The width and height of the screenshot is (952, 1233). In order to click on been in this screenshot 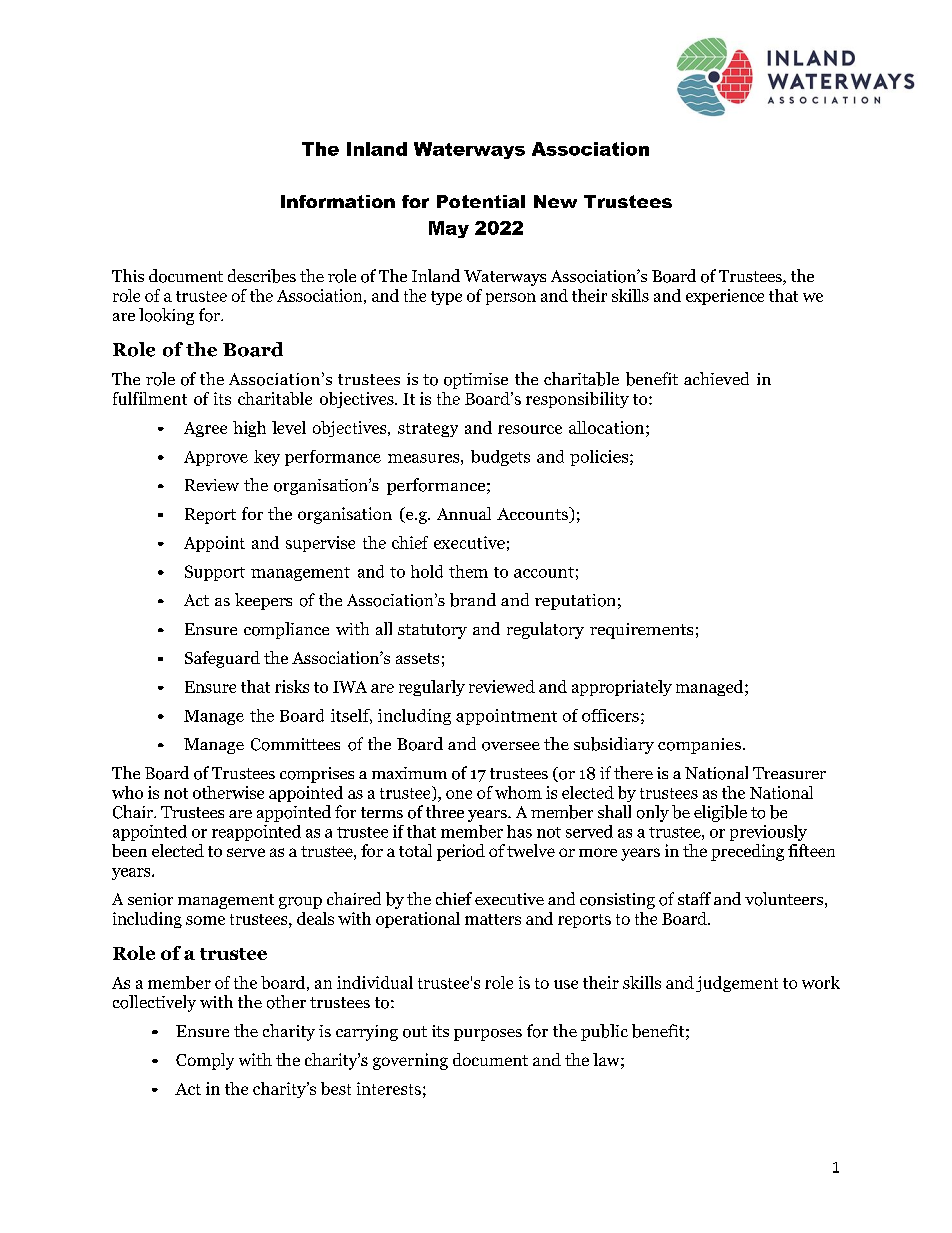, I will do `click(129, 850)`.
